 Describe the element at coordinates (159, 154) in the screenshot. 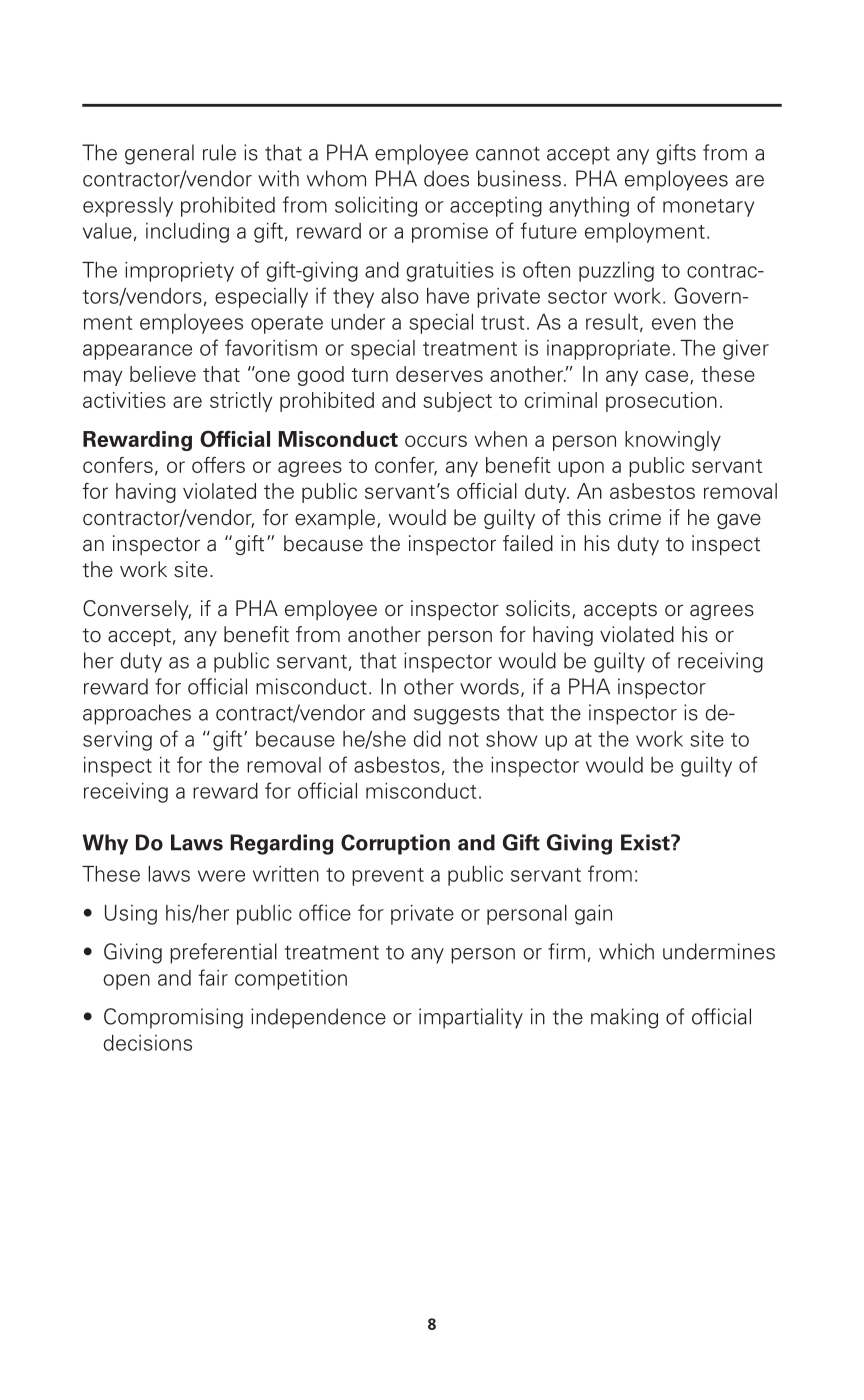

I see `general` at that location.
